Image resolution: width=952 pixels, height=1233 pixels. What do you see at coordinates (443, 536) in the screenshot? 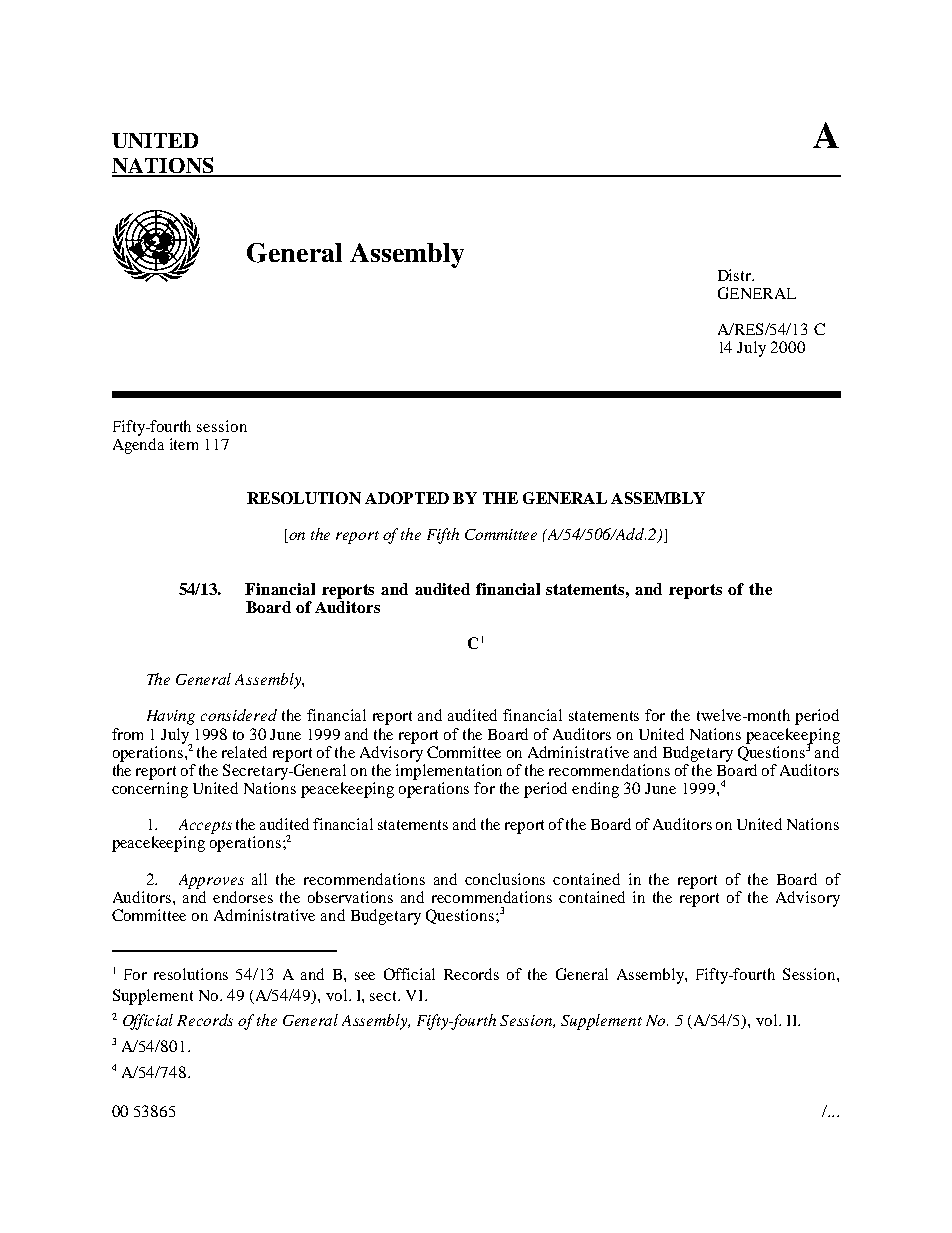
I see `Fifth` at bounding box center [443, 536].
